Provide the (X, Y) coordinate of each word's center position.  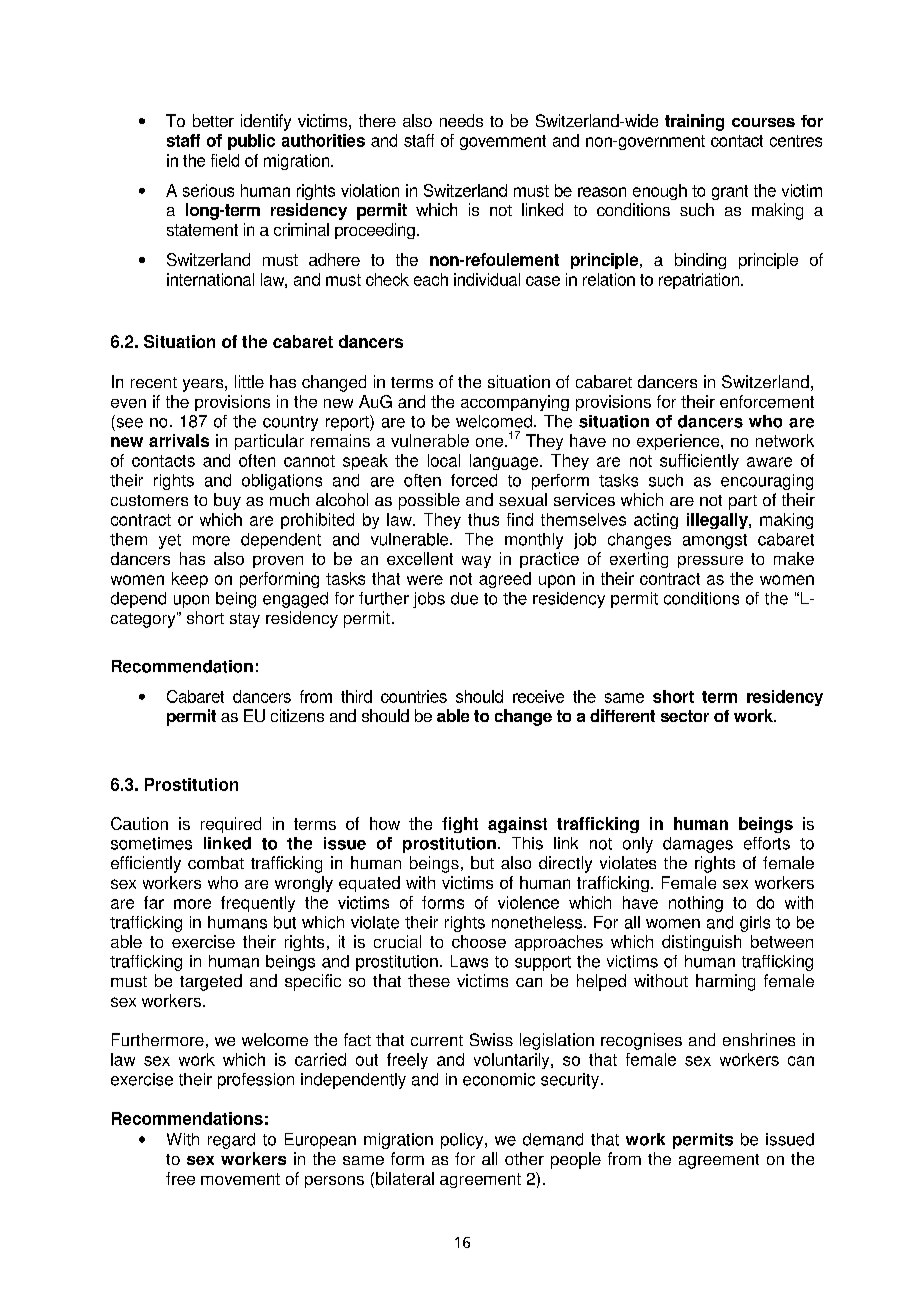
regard (231, 1141)
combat (216, 862)
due (464, 598)
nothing (696, 904)
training (694, 122)
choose (479, 941)
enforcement (767, 401)
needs (461, 120)
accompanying (515, 403)
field (225, 160)
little (249, 381)
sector (685, 716)
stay (245, 620)
